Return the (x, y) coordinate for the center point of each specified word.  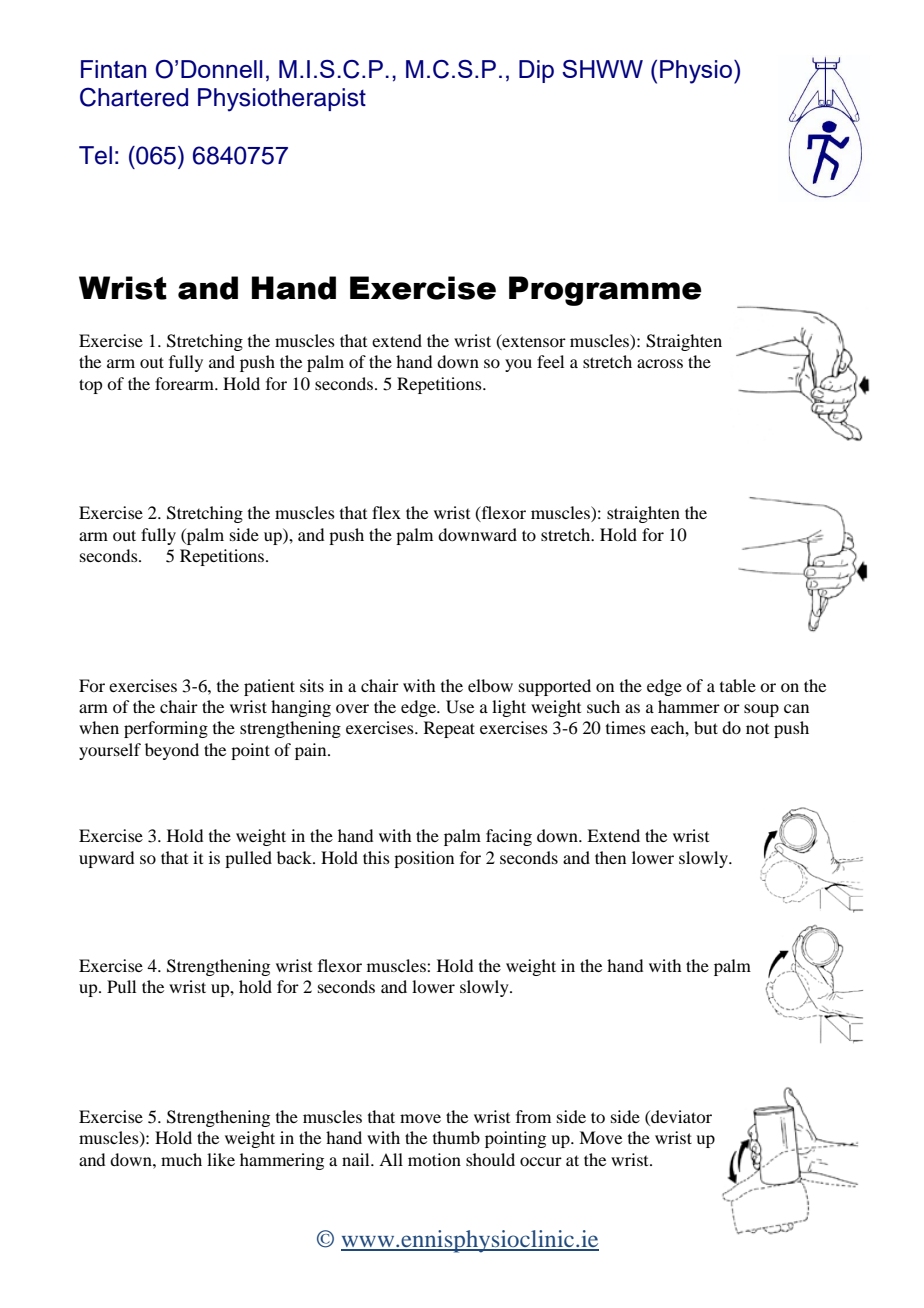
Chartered (134, 97)
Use (460, 707)
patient (269, 687)
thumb (456, 1137)
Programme (605, 291)
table (738, 685)
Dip (536, 71)
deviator (680, 1116)
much (181, 1159)
